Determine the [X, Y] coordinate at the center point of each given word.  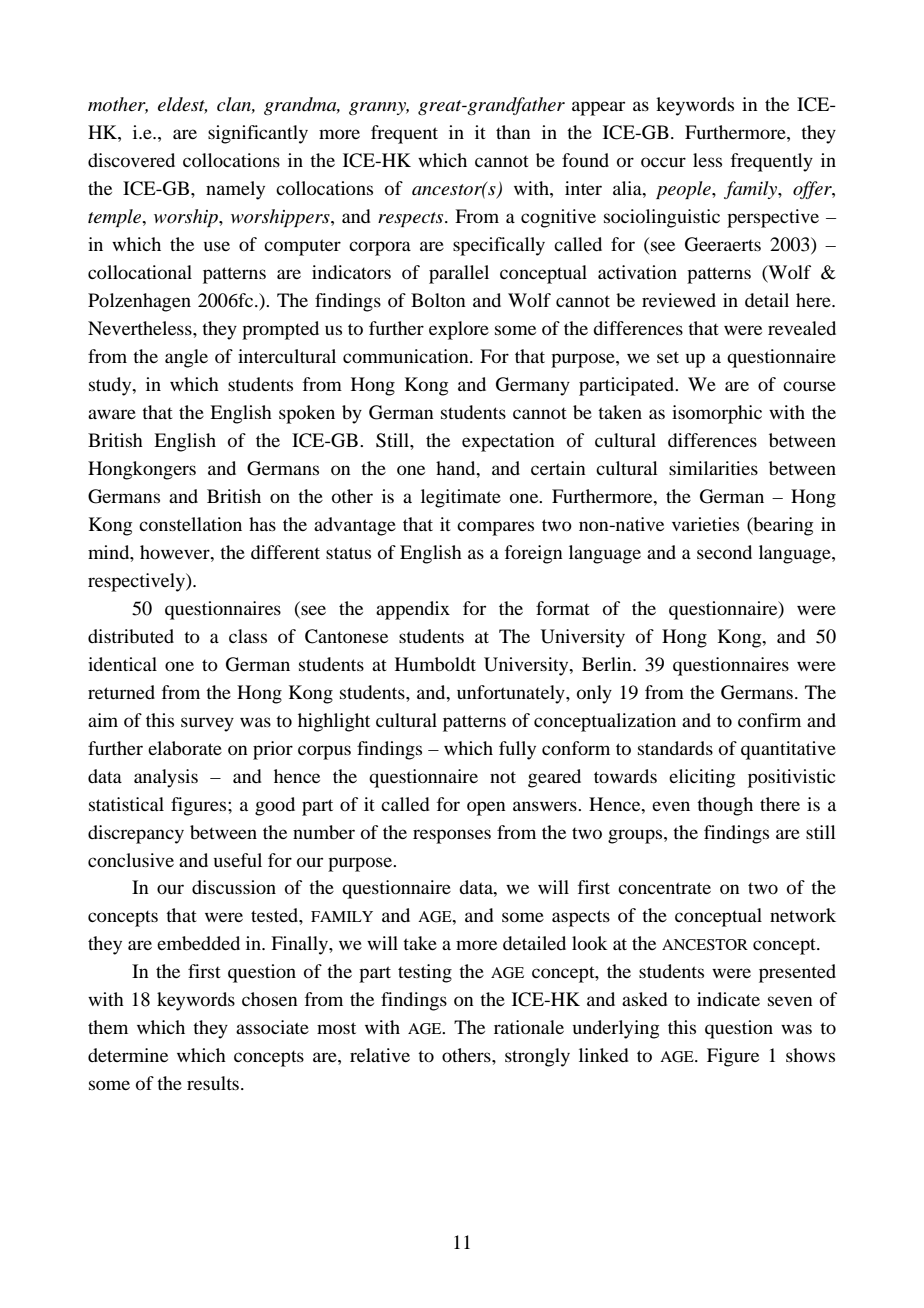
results [213, 1083]
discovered [131, 160]
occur [663, 162]
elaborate [185, 748]
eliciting [702, 778]
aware [112, 414]
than [513, 132]
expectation [508, 442]
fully [517, 750]
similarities [713, 468]
